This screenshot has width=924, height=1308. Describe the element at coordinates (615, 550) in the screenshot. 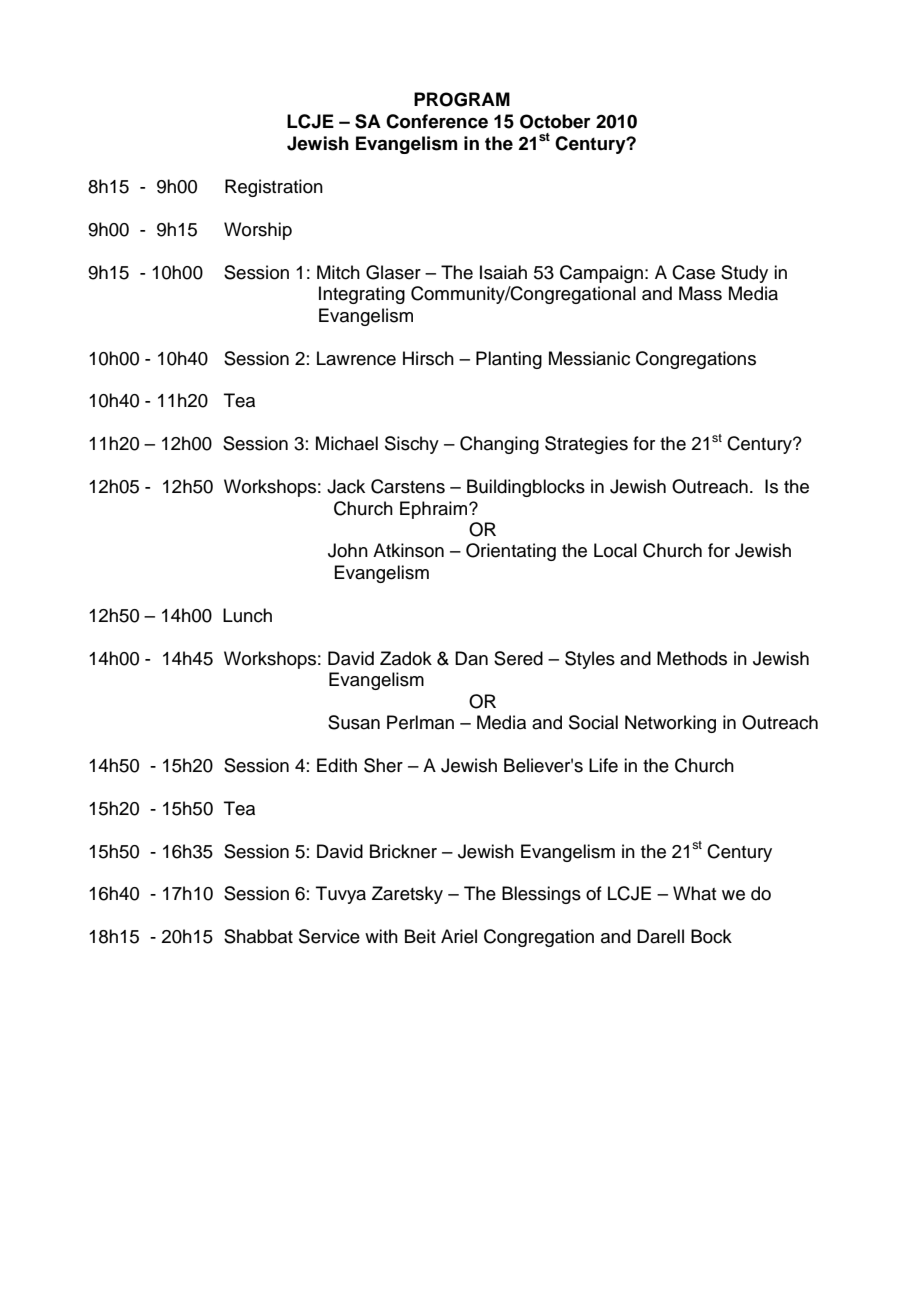

I see `Local` at that location.
